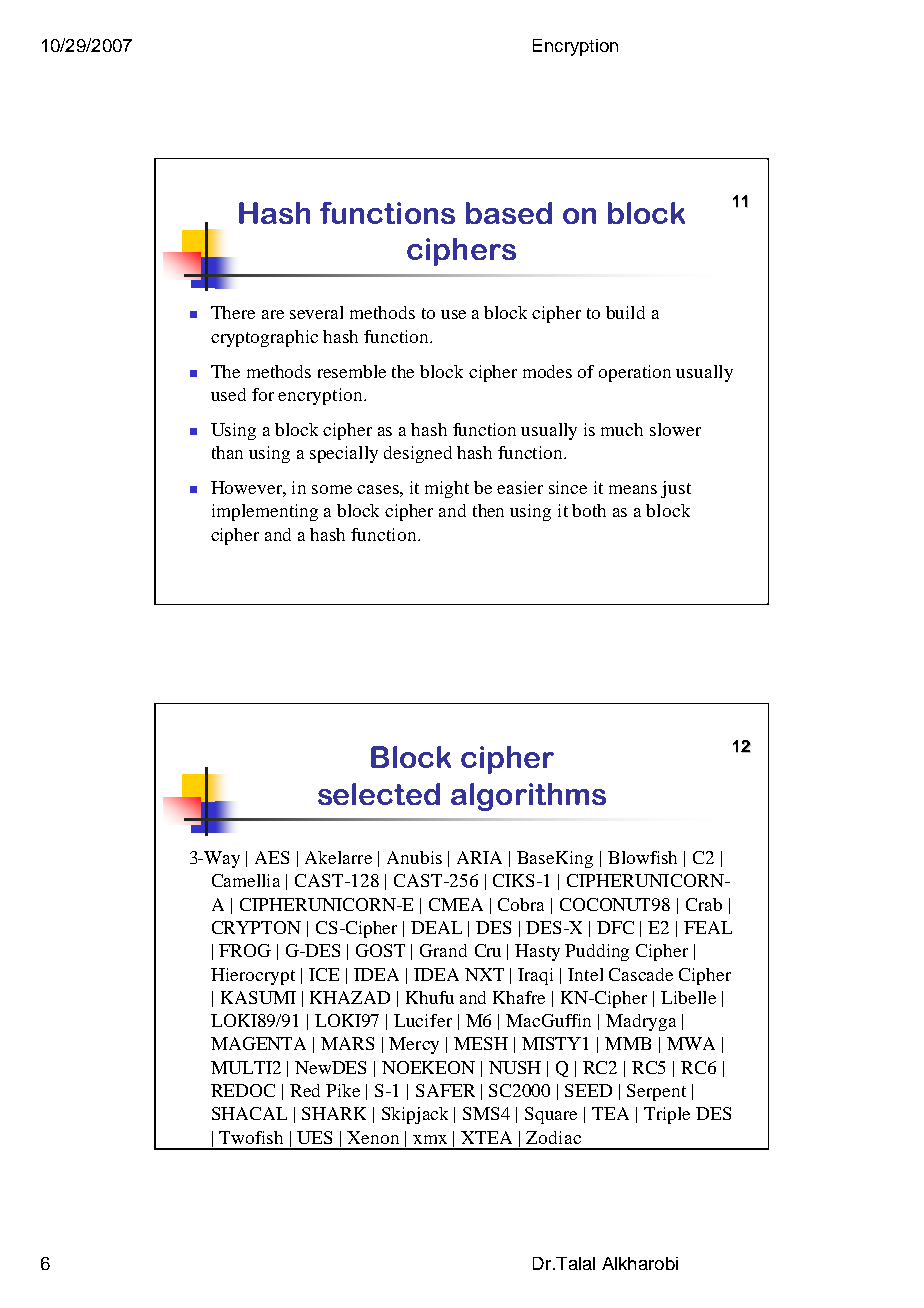 The image size is (924, 1308). What do you see at coordinates (334, 1113) in the screenshot?
I see `SHARK` at bounding box center [334, 1113].
